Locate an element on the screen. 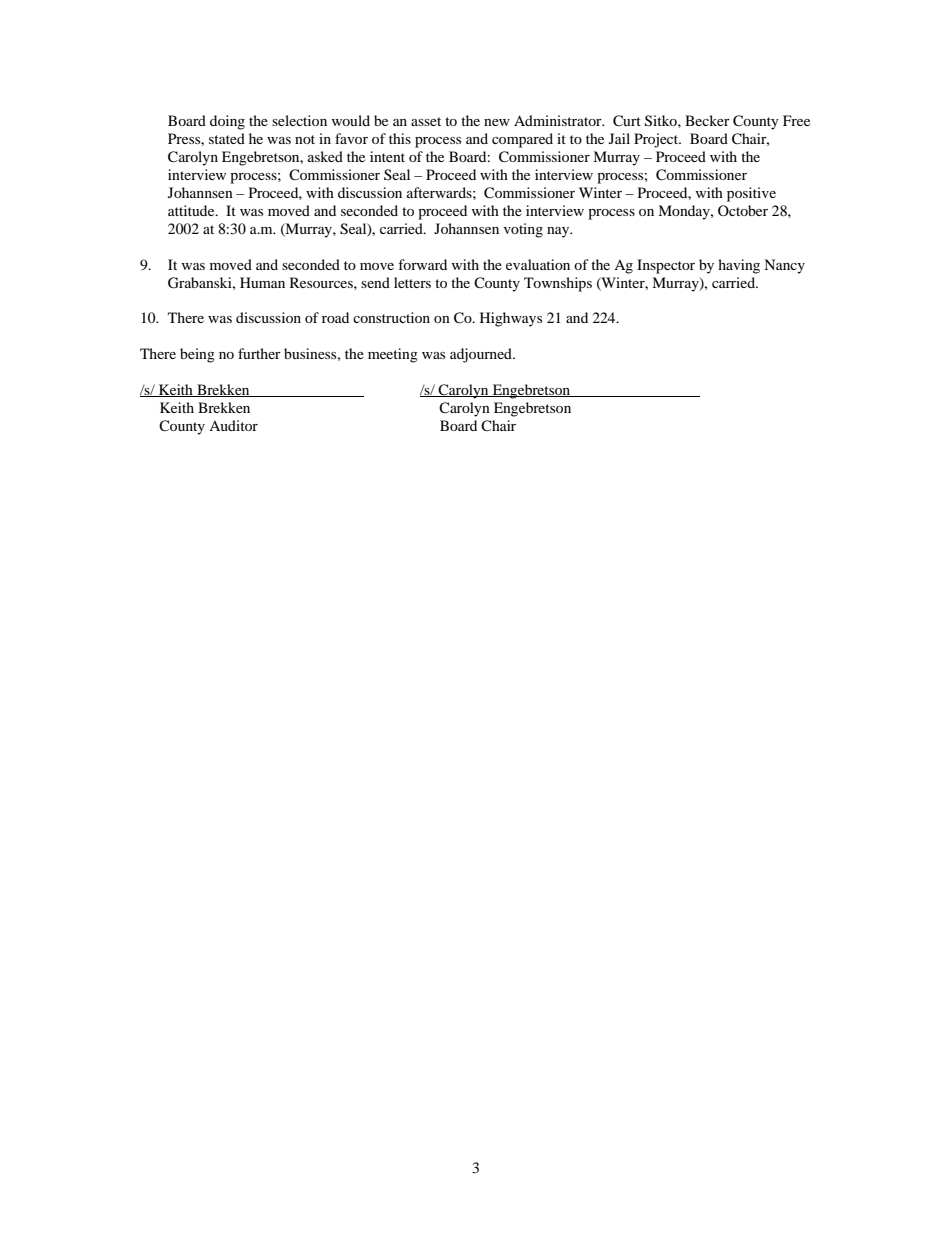 This screenshot has height=1233, width=952. new is located at coordinates (497, 122).
